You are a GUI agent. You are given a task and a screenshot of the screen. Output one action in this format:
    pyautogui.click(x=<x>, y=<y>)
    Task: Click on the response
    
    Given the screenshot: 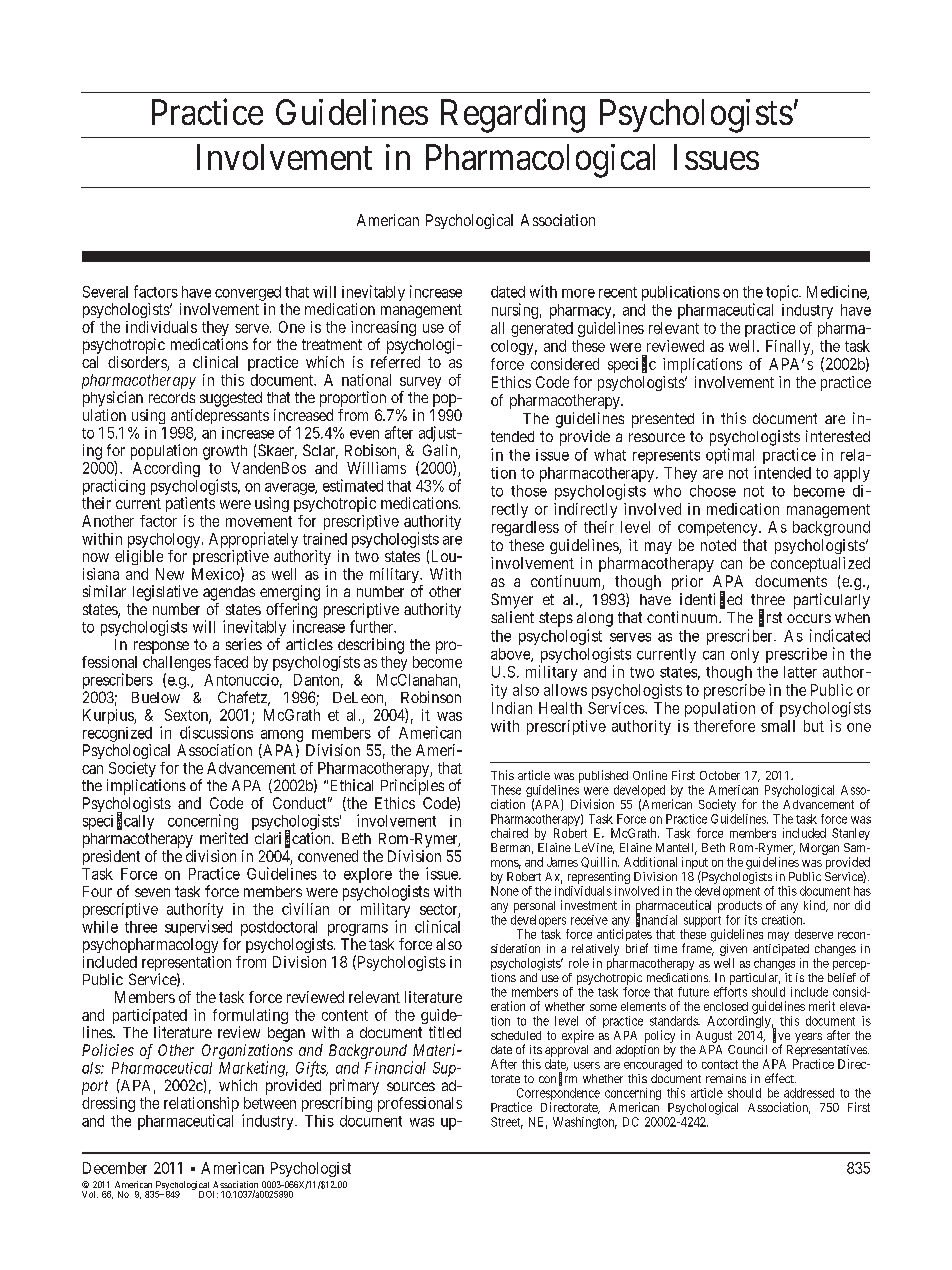 What is the action you would take?
    pyautogui.click(x=161, y=647)
